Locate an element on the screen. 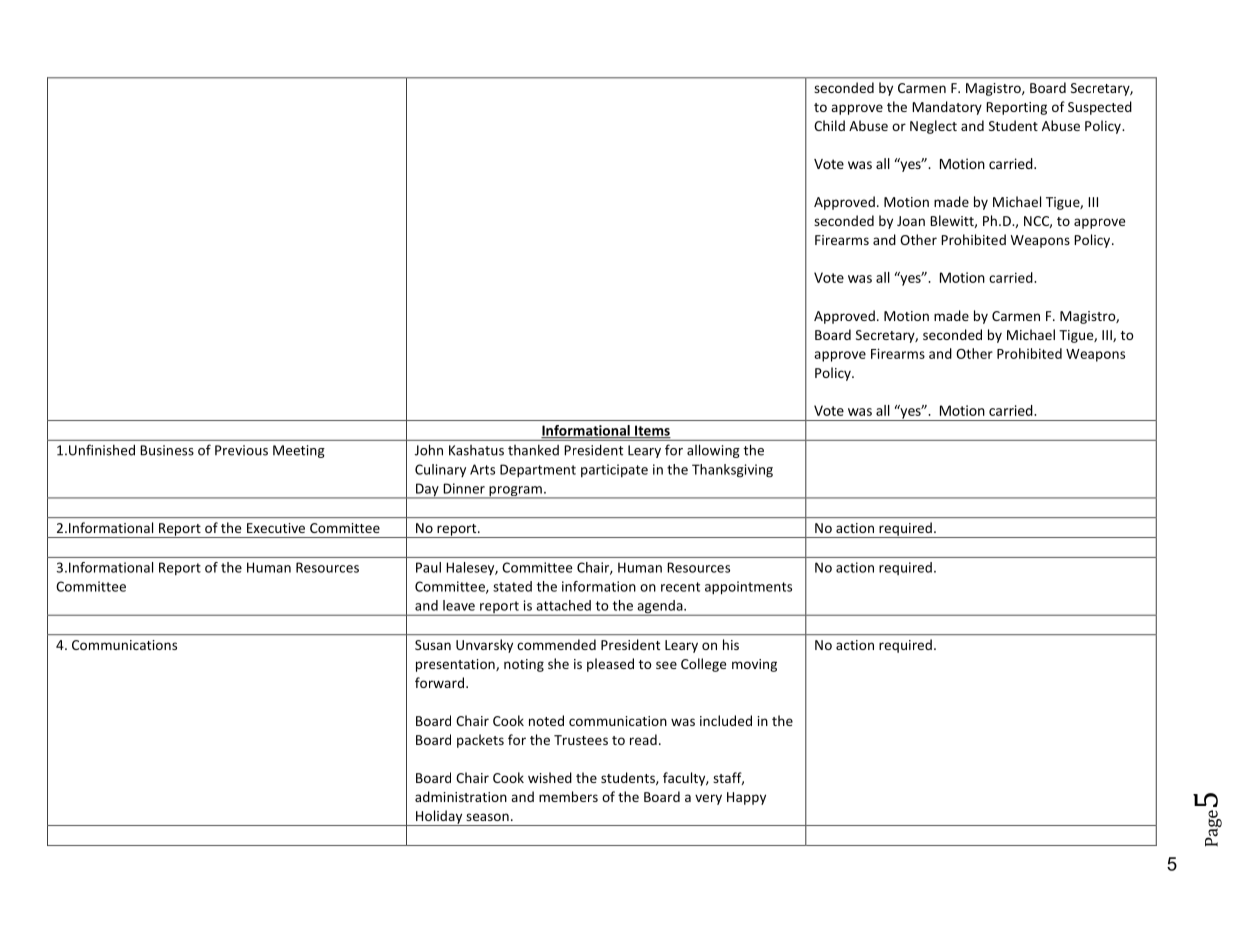 The height and width of the screenshot is (952, 1233). Child is located at coordinates (829, 125).
